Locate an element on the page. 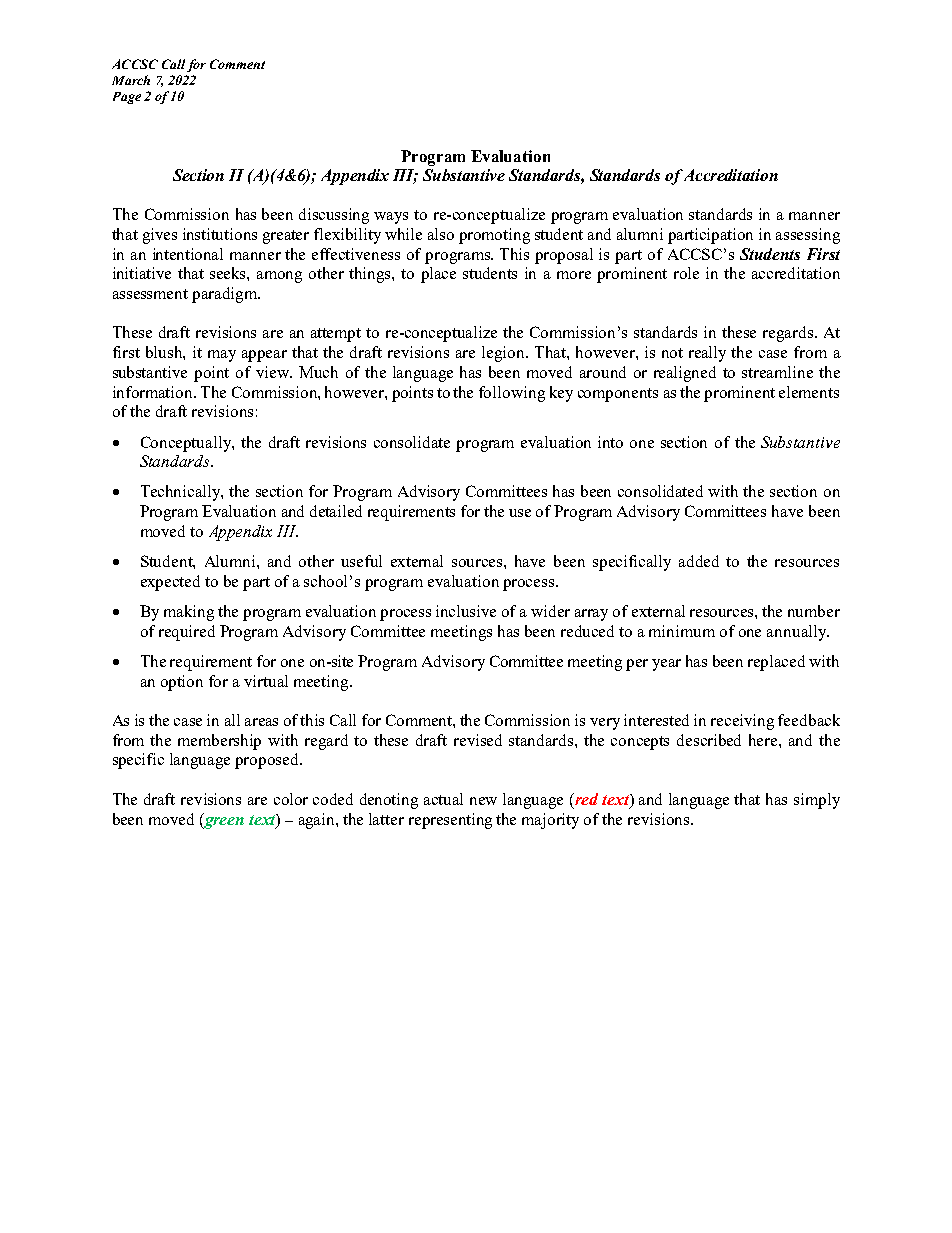  ways is located at coordinates (391, 218).
